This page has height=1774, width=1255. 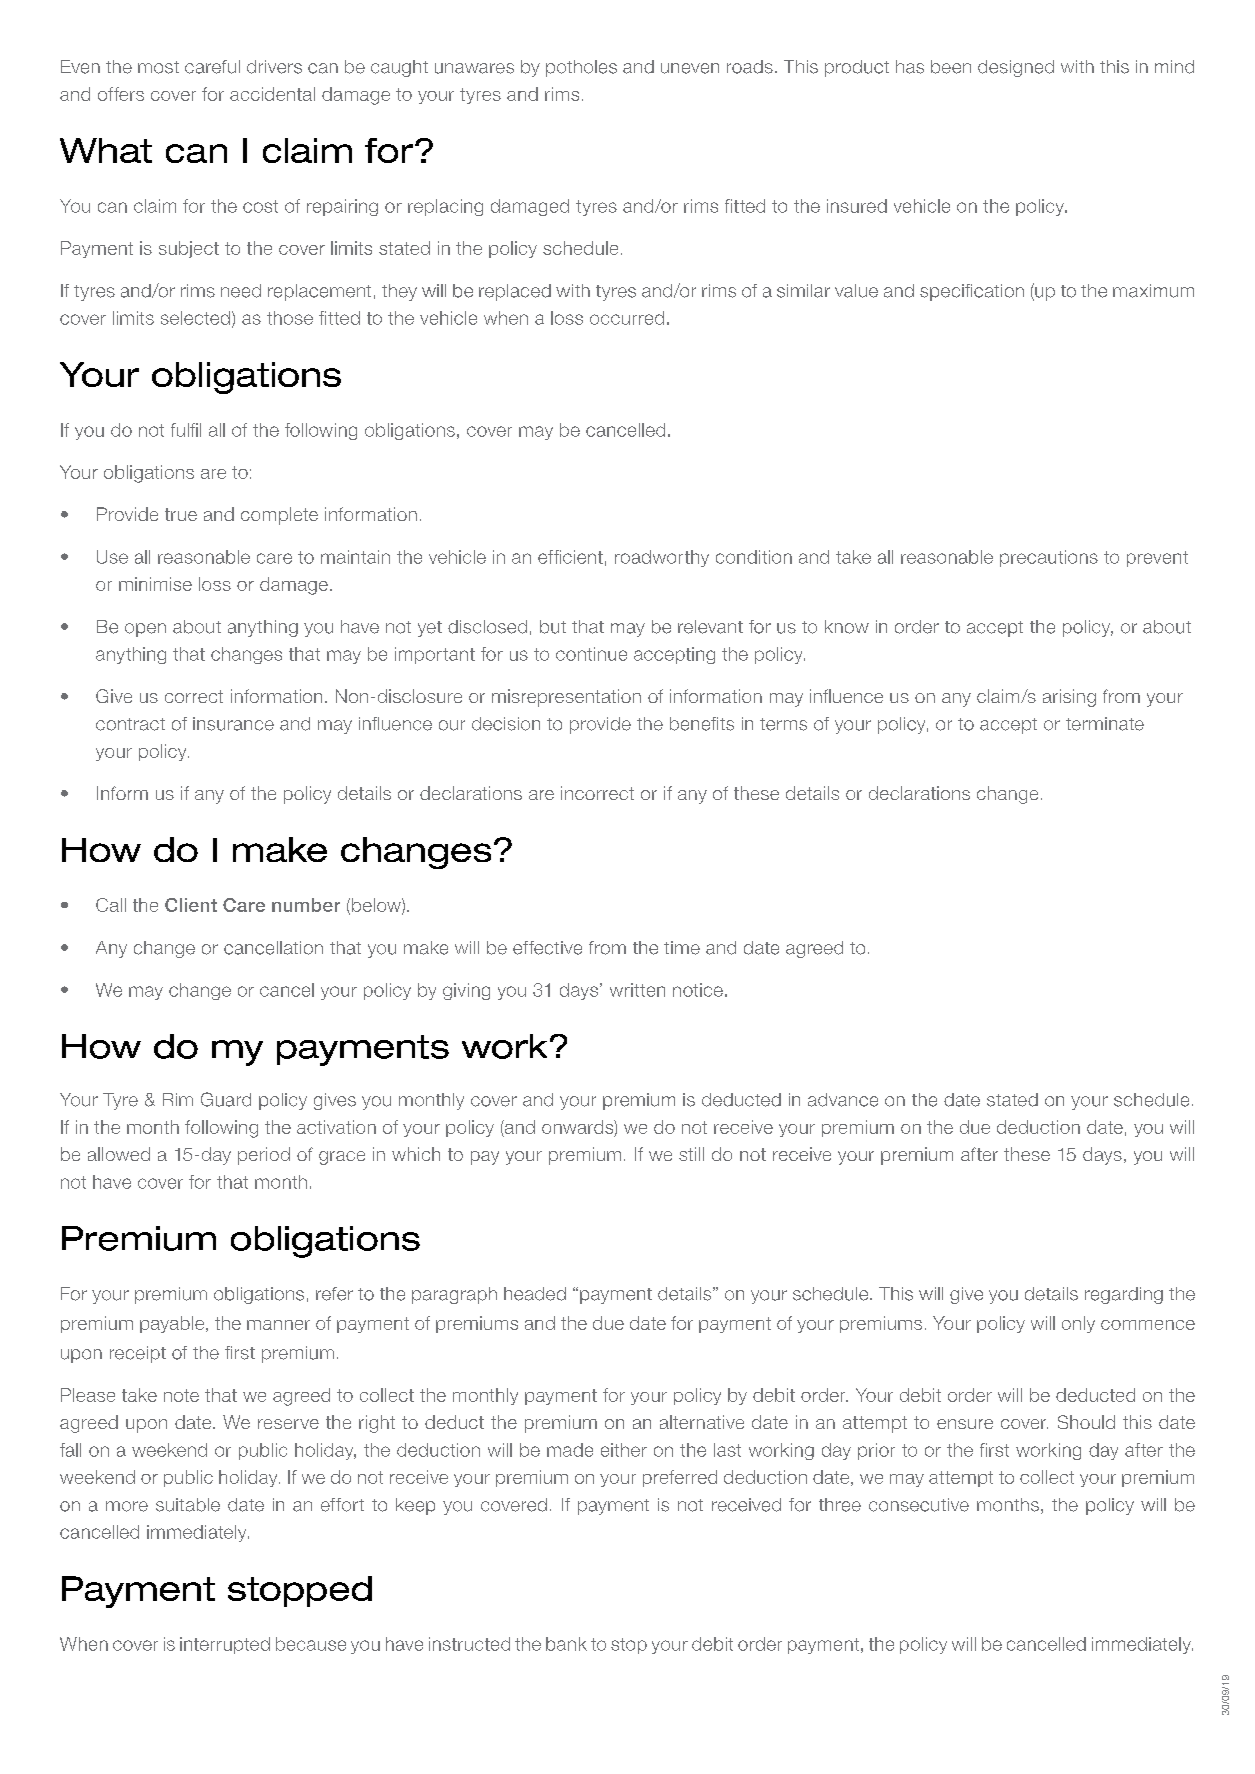 What do you see at coordinates (191, 905) in the page?
I see `Client` at bounding box center [191, 905].
